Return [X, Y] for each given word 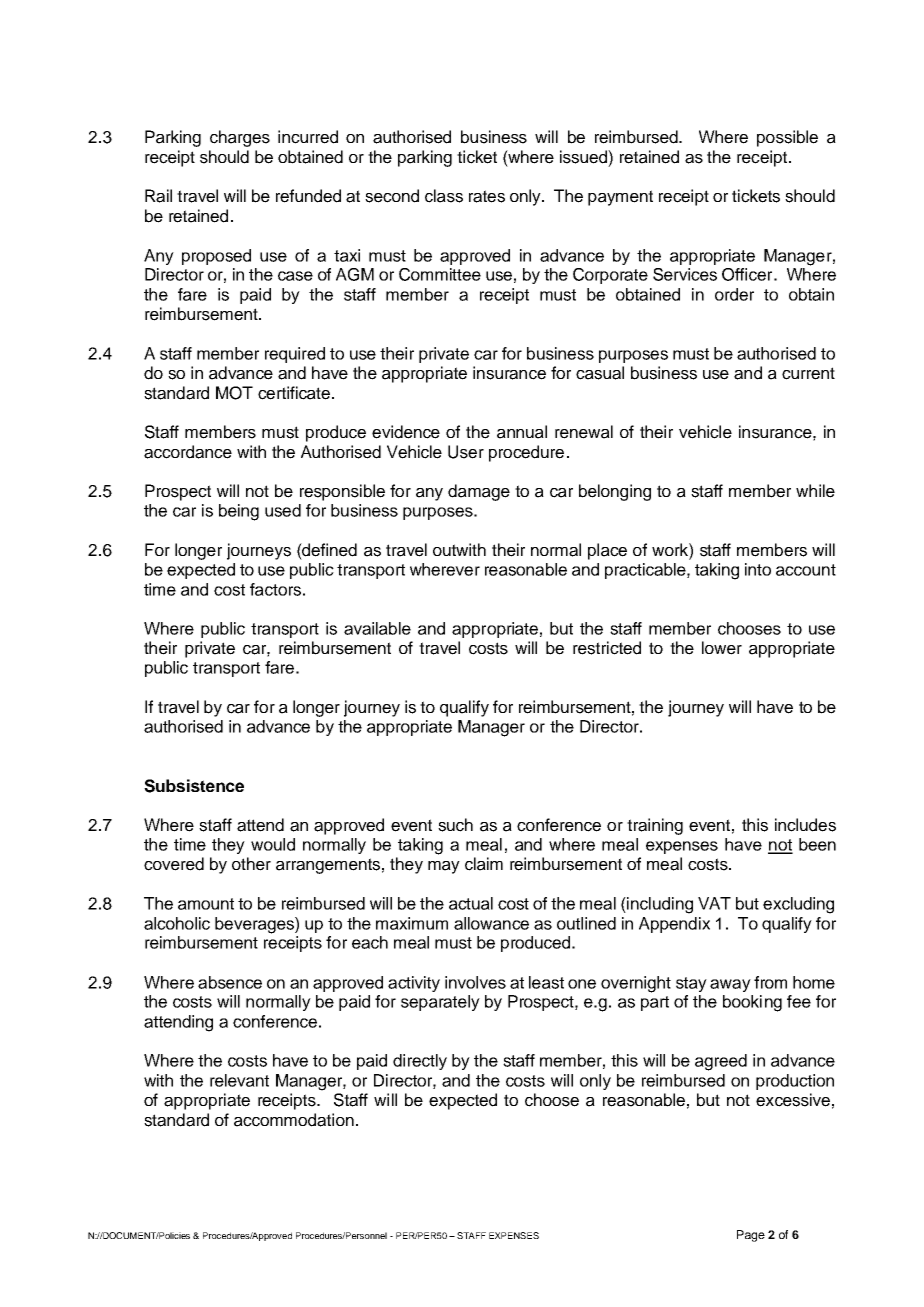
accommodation [294, 1120]
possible [787, 138]
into [758, 569]
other [251, 864]
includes [805, 825]
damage [479, 492]
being [239, 512]
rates [487, 196]
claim [484, 864]
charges [240, 138]
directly [420, 1062]
